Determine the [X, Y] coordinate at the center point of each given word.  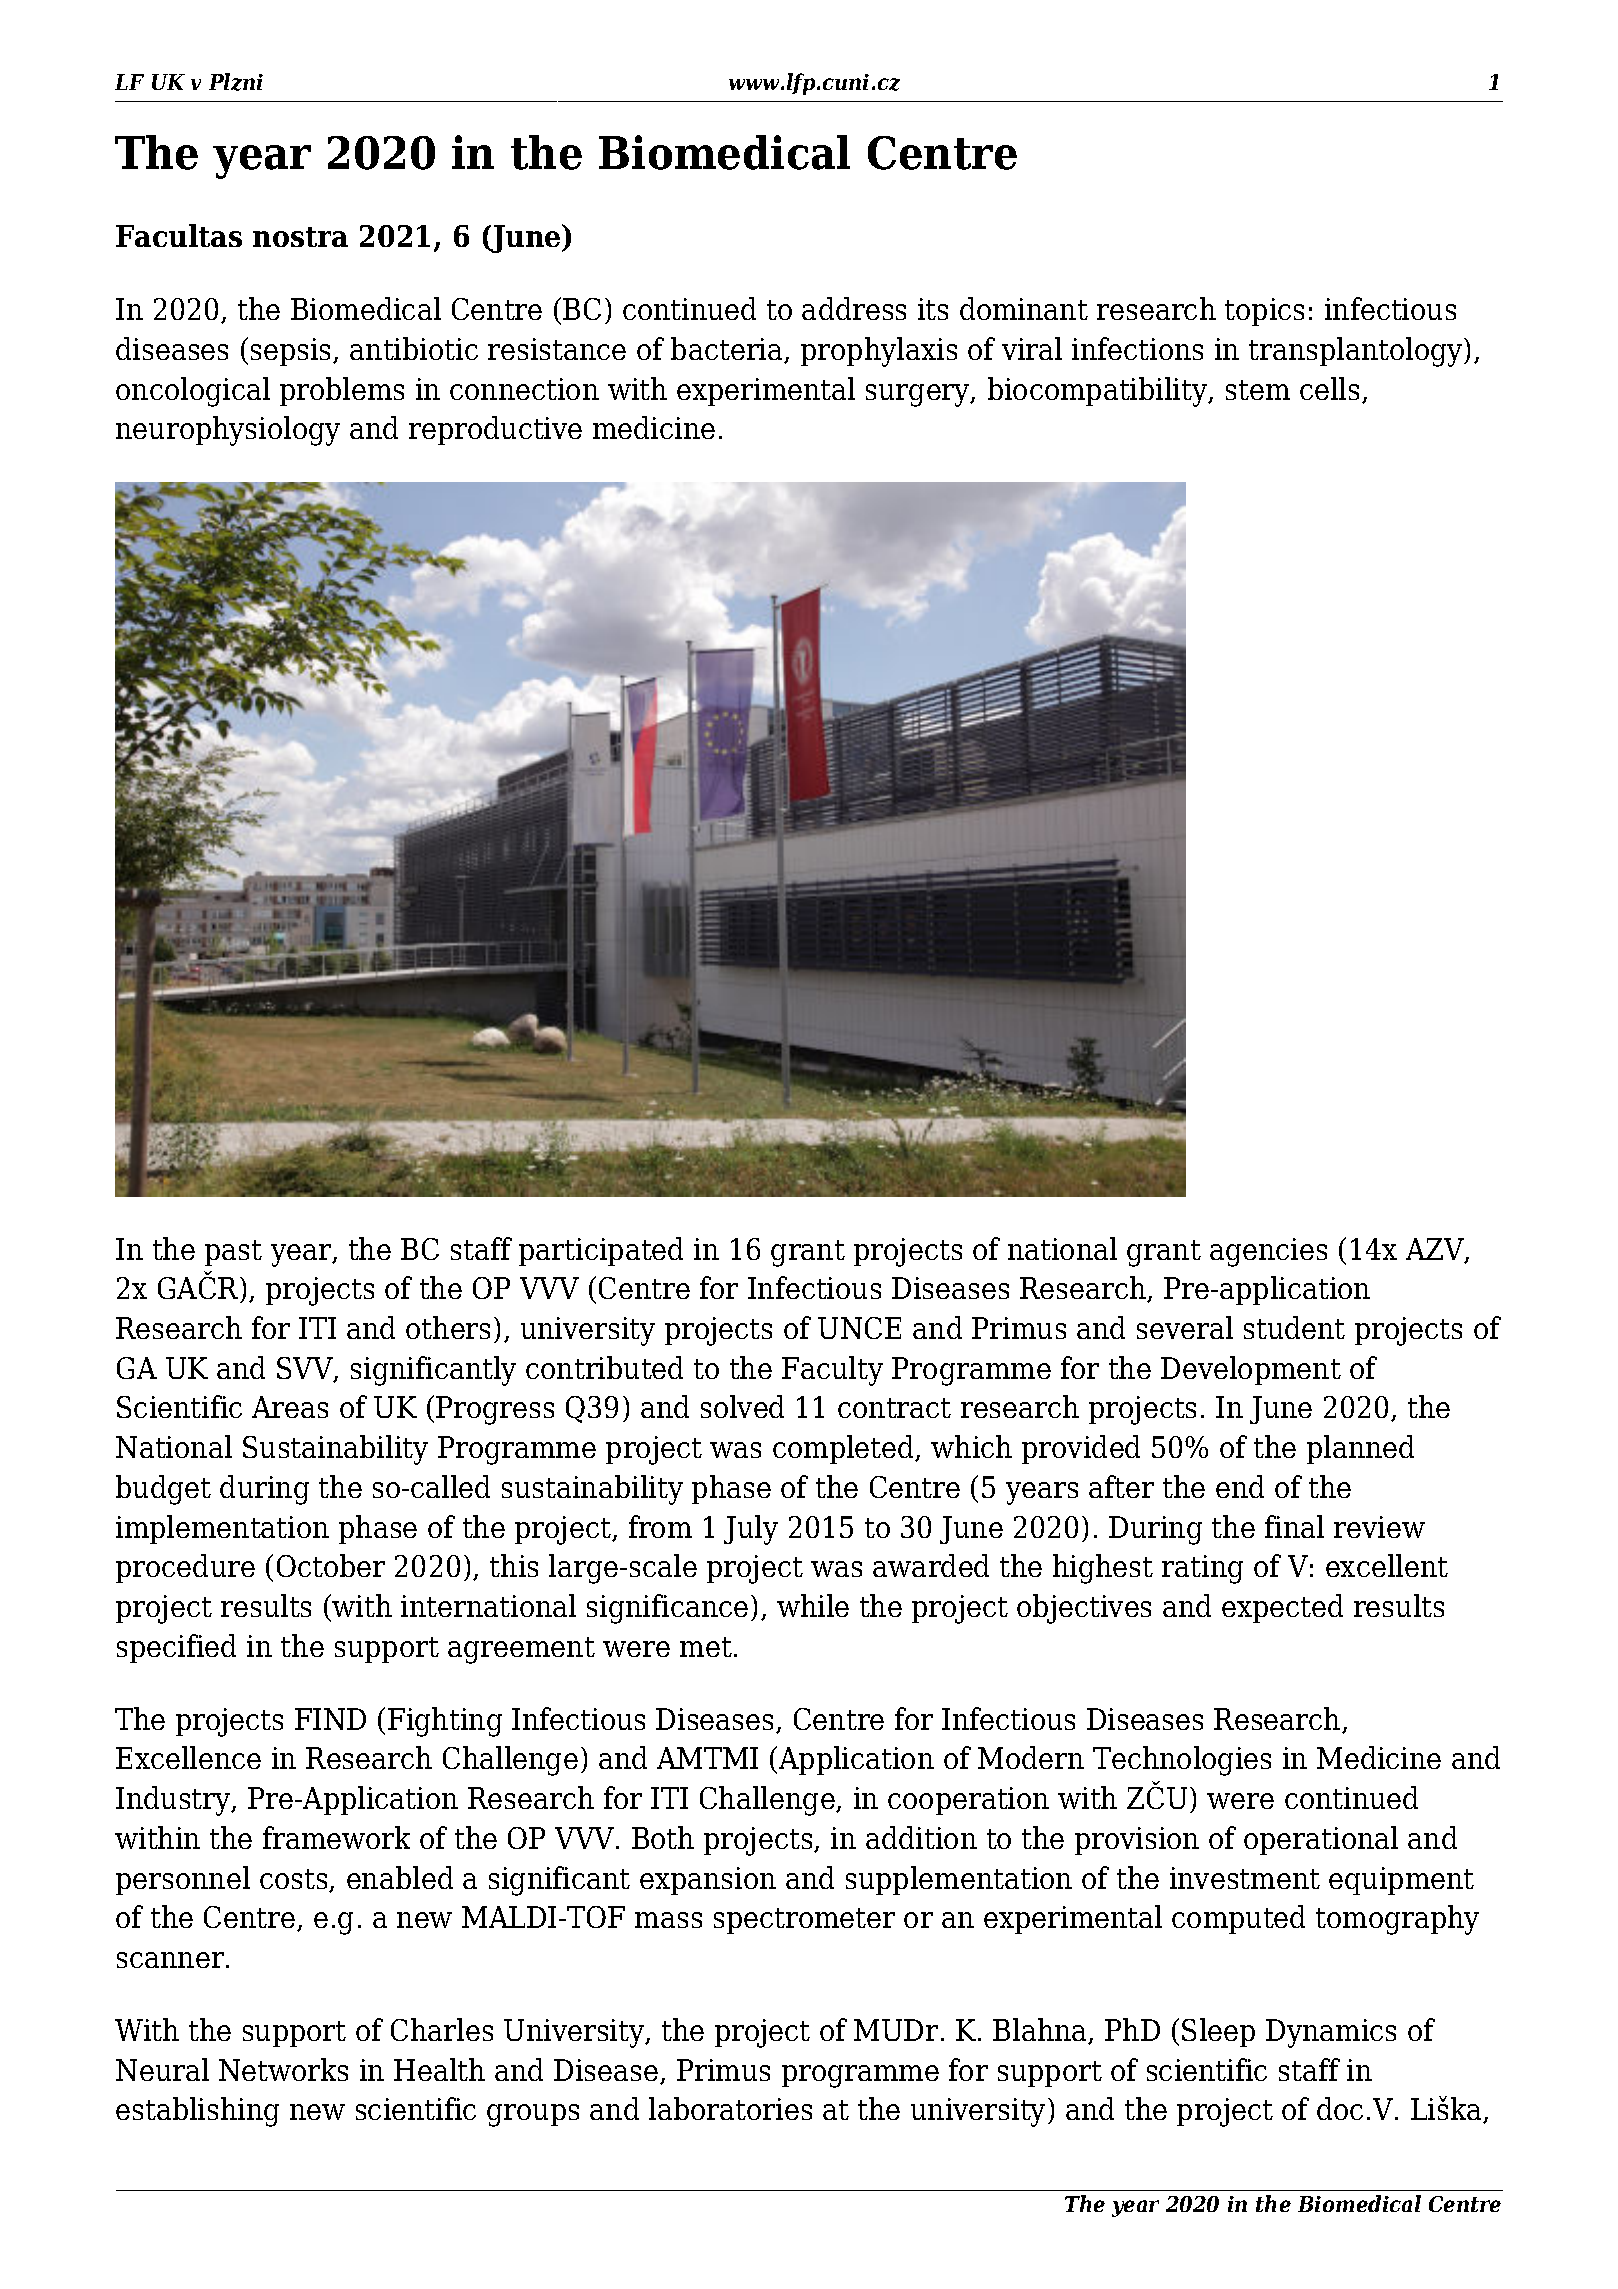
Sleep [1218, 2032]
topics [1264, 312]
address [854, 308]
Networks [283, 2069]
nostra [300, 237]
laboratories [730, 2108]
